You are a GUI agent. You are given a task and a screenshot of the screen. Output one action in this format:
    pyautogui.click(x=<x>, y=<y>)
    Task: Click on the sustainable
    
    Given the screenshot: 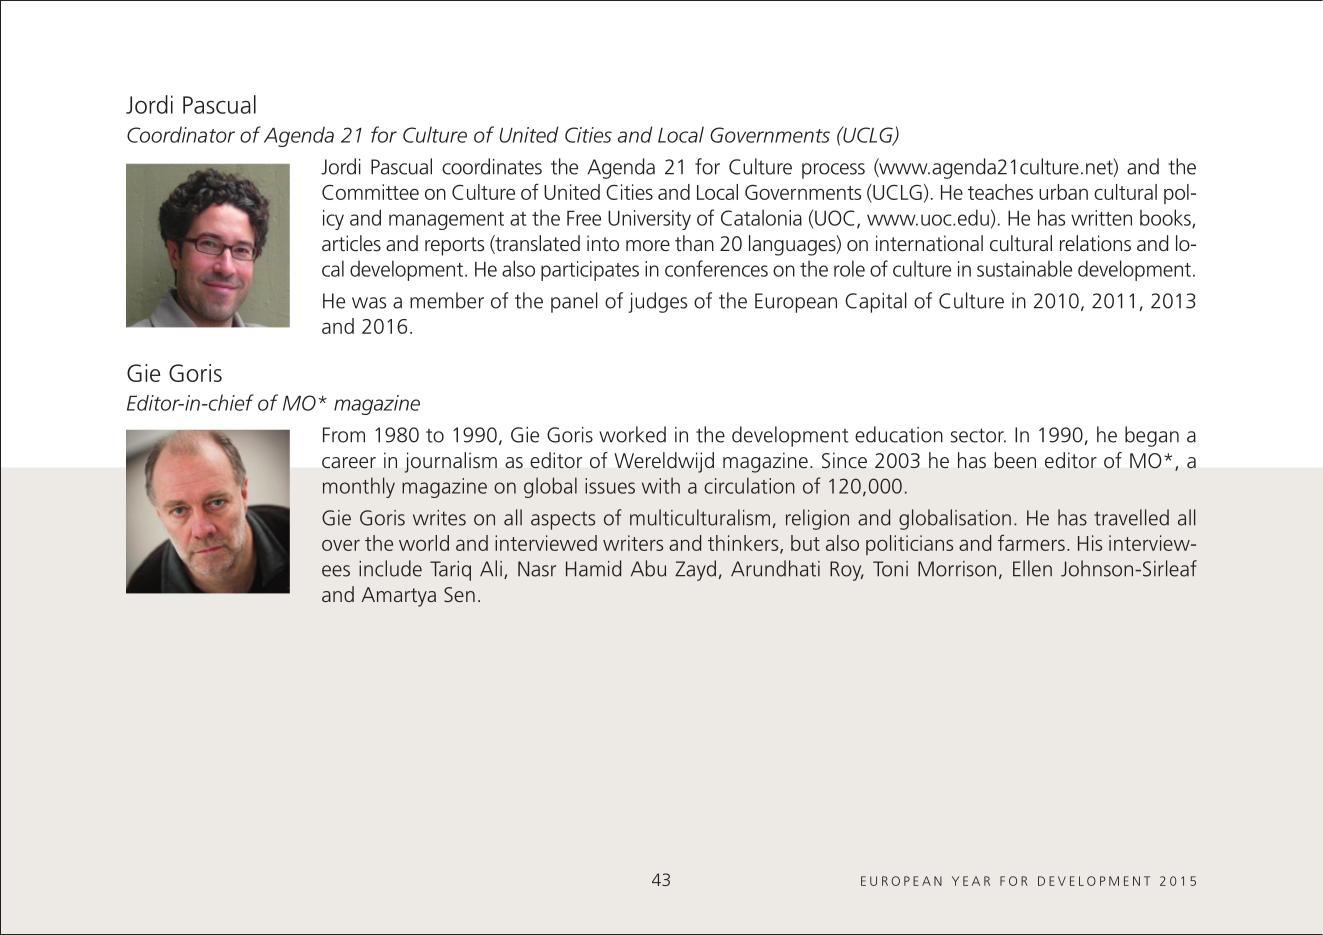 What is the action you would take?
    pyautogui.click(x=1024, y=268)
